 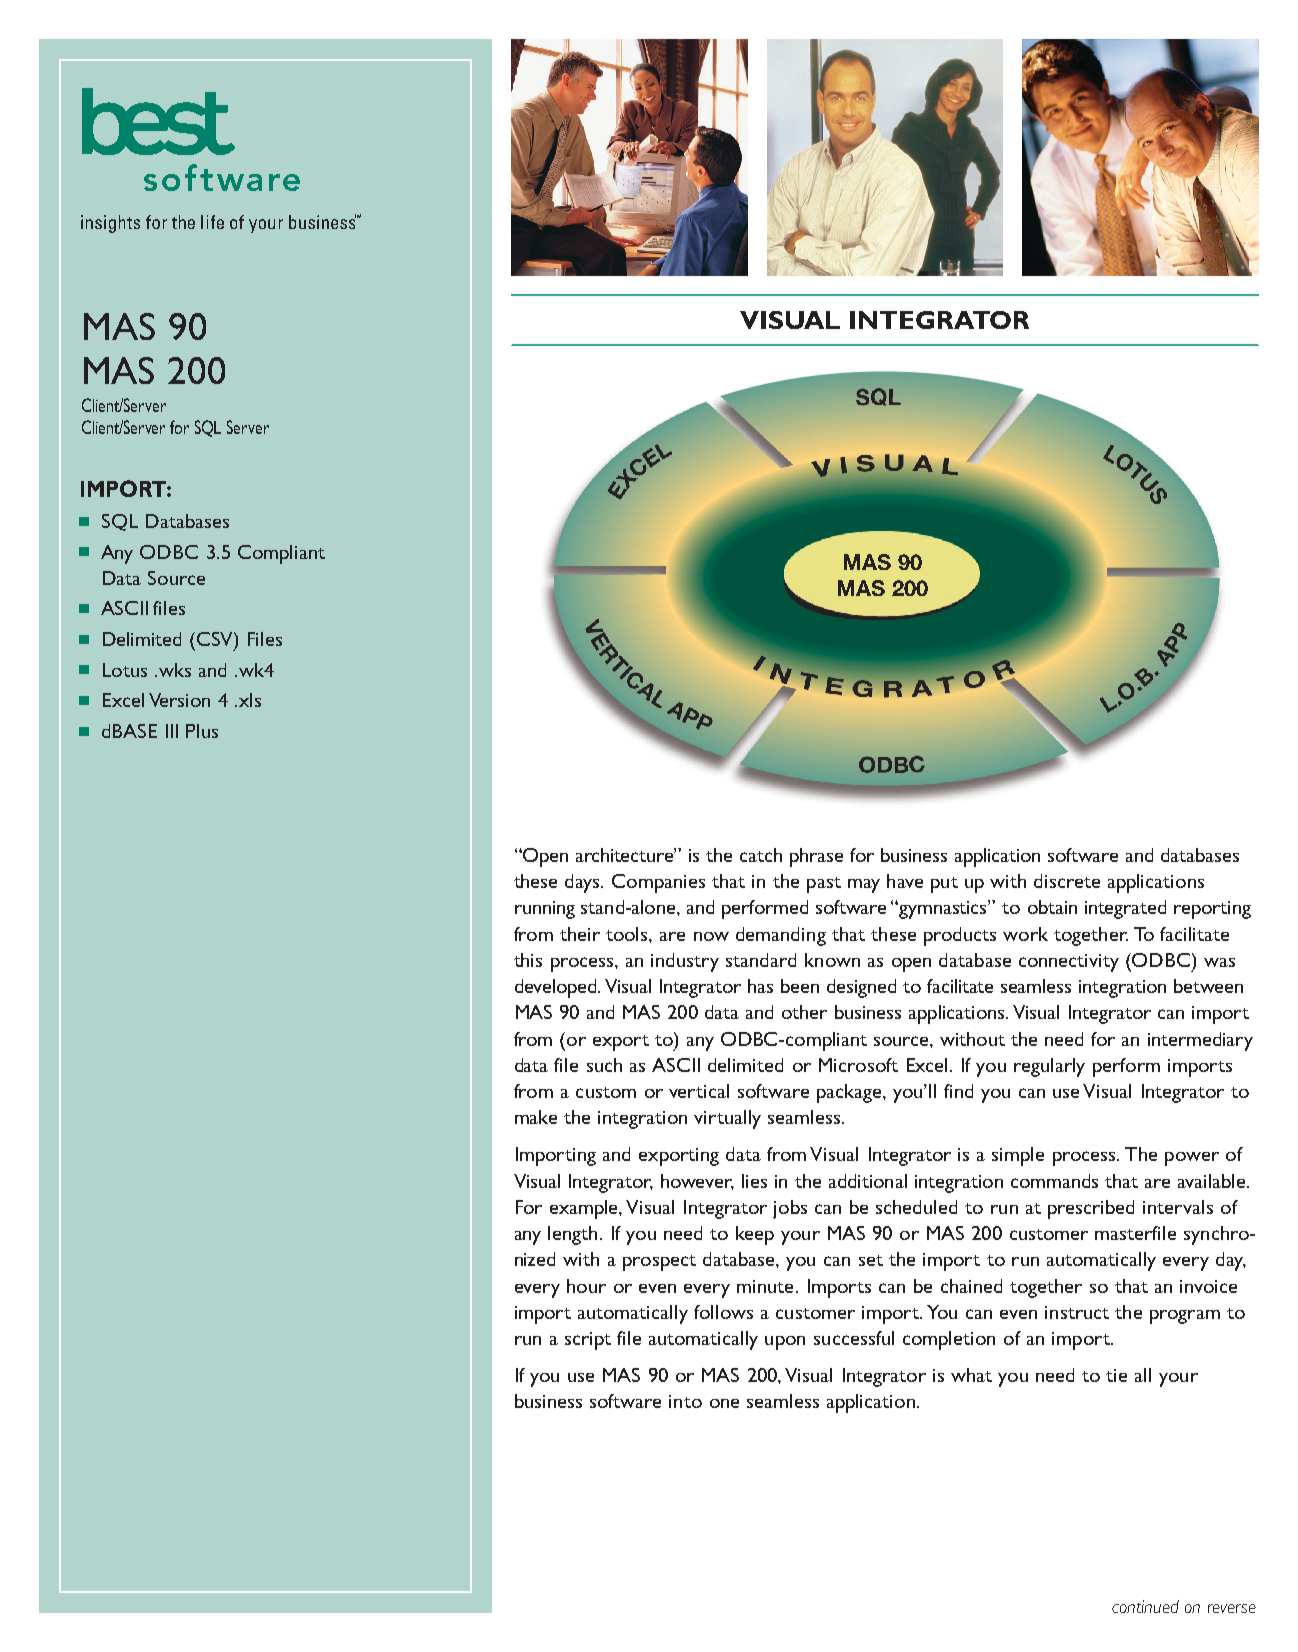 What do you see at coordinates (1145, 1606) in the screenshot?
I see `continued` at bounding box center [1145, 1606].
